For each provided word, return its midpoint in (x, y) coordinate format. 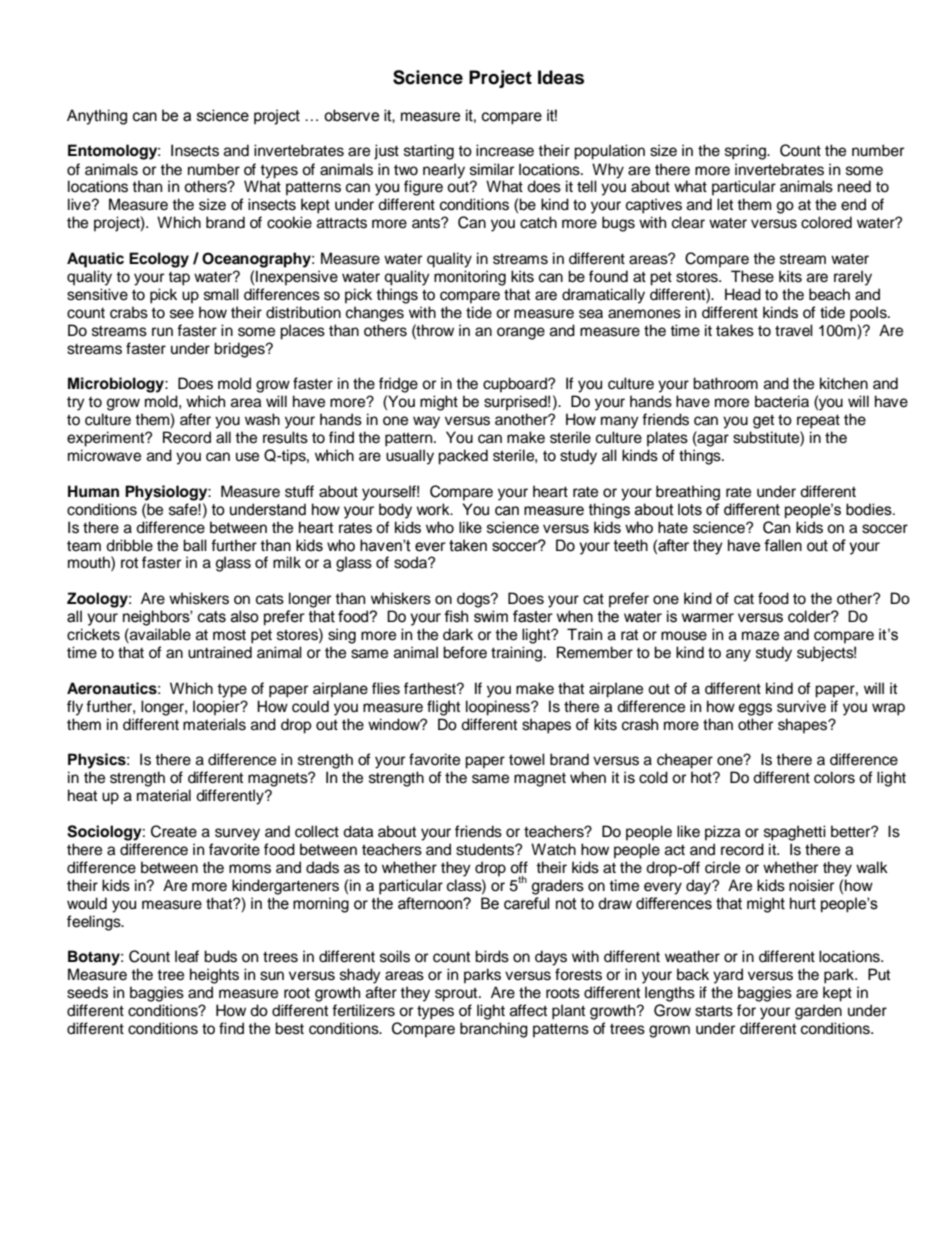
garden (818, 1012)
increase (505, 150)
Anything (97, 117)
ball (195, 545)
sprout (457, 994)
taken (468, 545)
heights (214, 976)
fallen (783, 545)
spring (746, 152)
